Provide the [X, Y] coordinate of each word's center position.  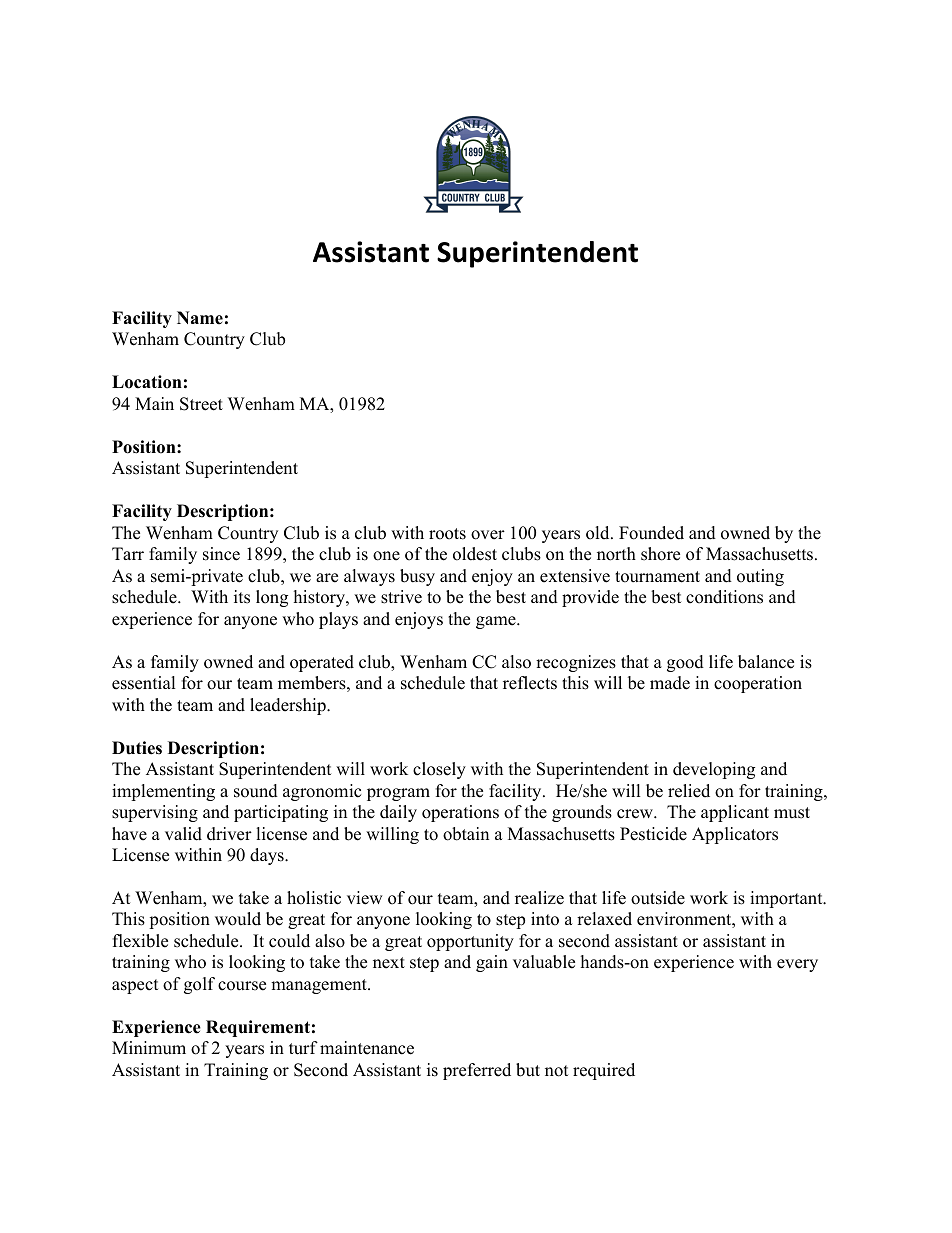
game [497, 622]
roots [447, 534]
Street [201, 404]
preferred [477, 1071]
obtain [466, 834]
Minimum [149, 1048]
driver [229, 834]
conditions [724, 597]
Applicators [735, 835]
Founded [651, 533]
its [242, 597]
